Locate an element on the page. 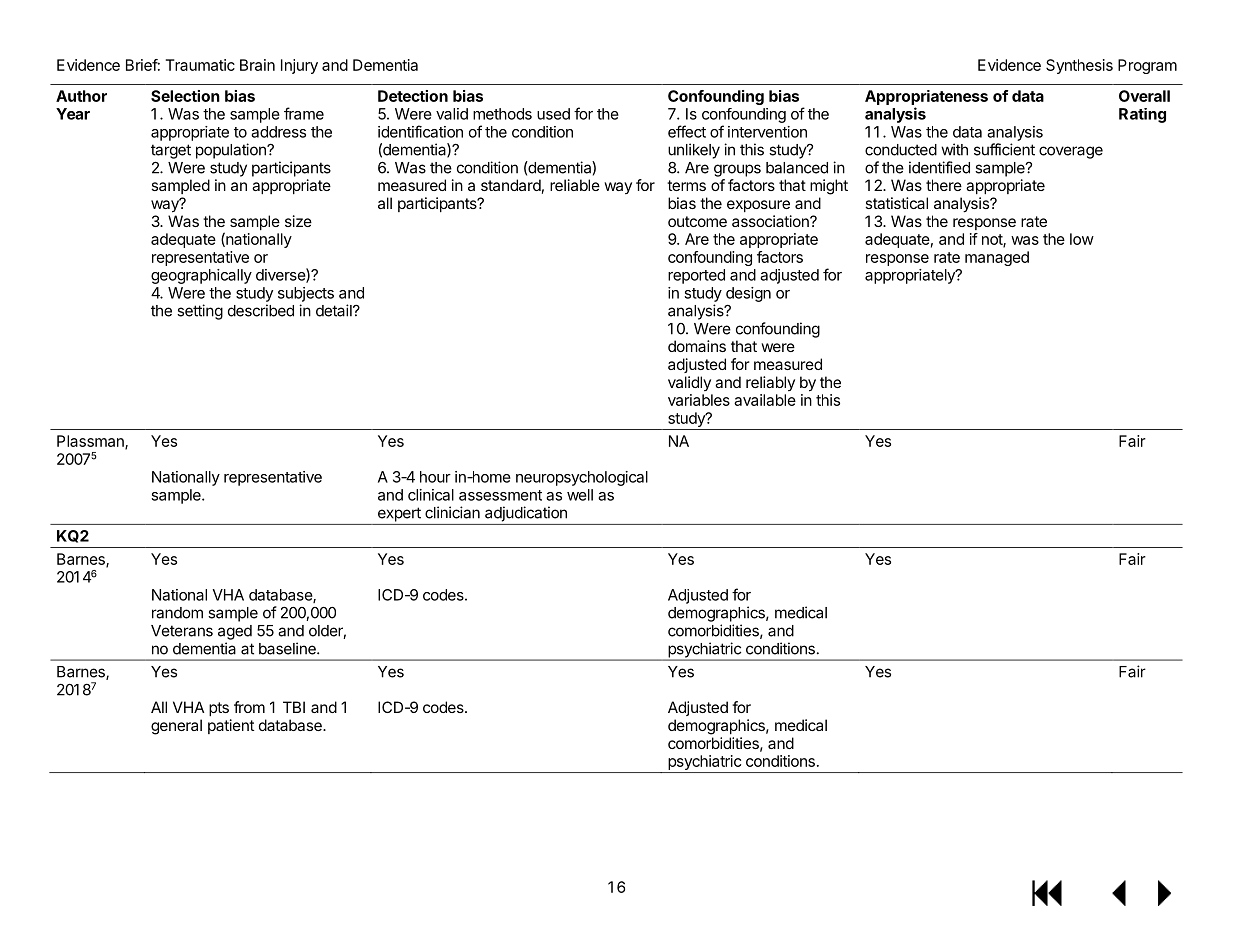 The height and width of the document is (952, 1233). pts is located at coordinates (219, 709).
